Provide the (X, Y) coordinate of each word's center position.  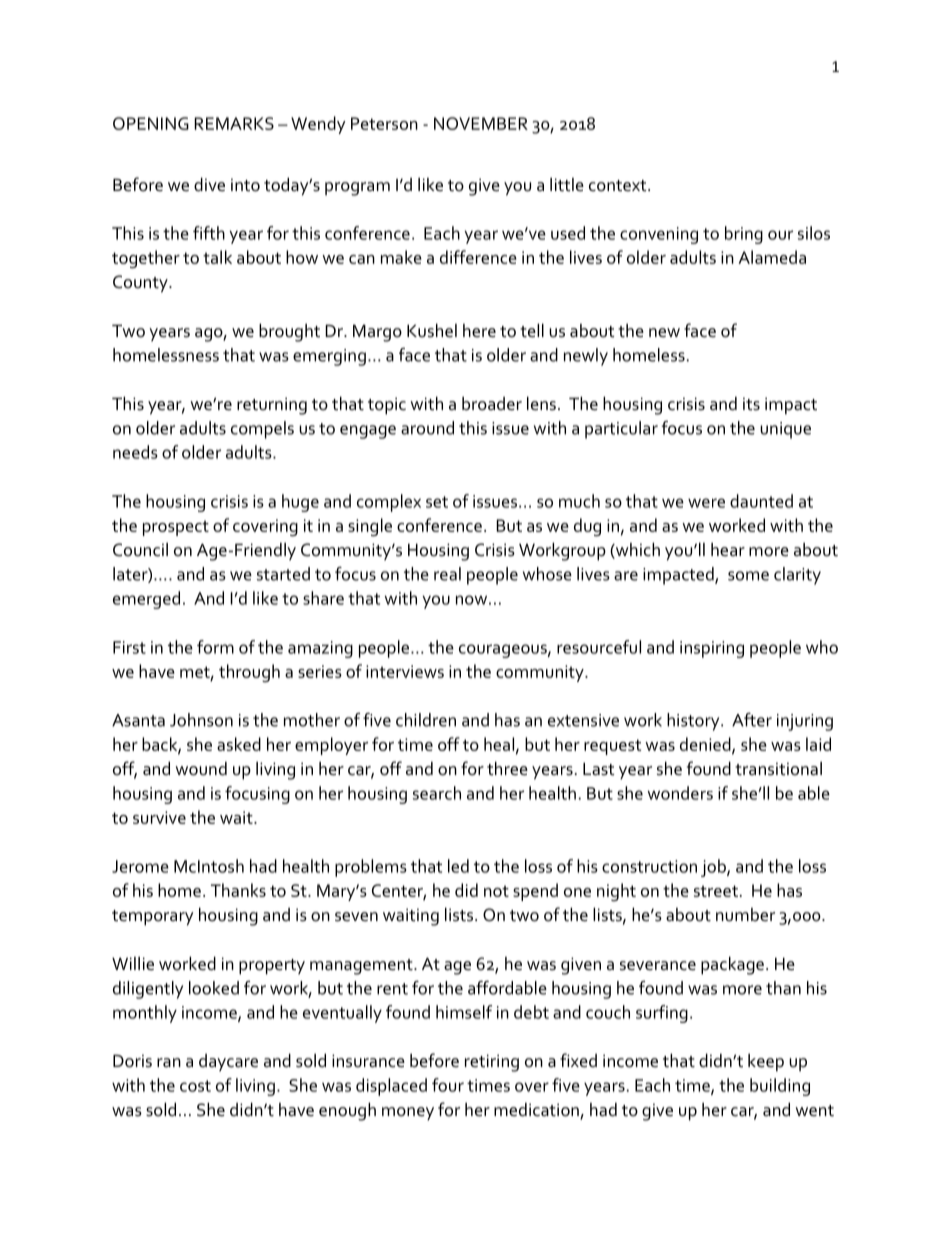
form (215, 647)
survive (159, 817)
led (458, 866)
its (751, 404)
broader (492, 403)
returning (272, 406)
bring (744, 235)
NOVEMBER (481, 123)
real (447, 574)
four (448, 1085)
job (714, 868)
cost (195, 1086)
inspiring (712, 649)
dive (209, 184)
